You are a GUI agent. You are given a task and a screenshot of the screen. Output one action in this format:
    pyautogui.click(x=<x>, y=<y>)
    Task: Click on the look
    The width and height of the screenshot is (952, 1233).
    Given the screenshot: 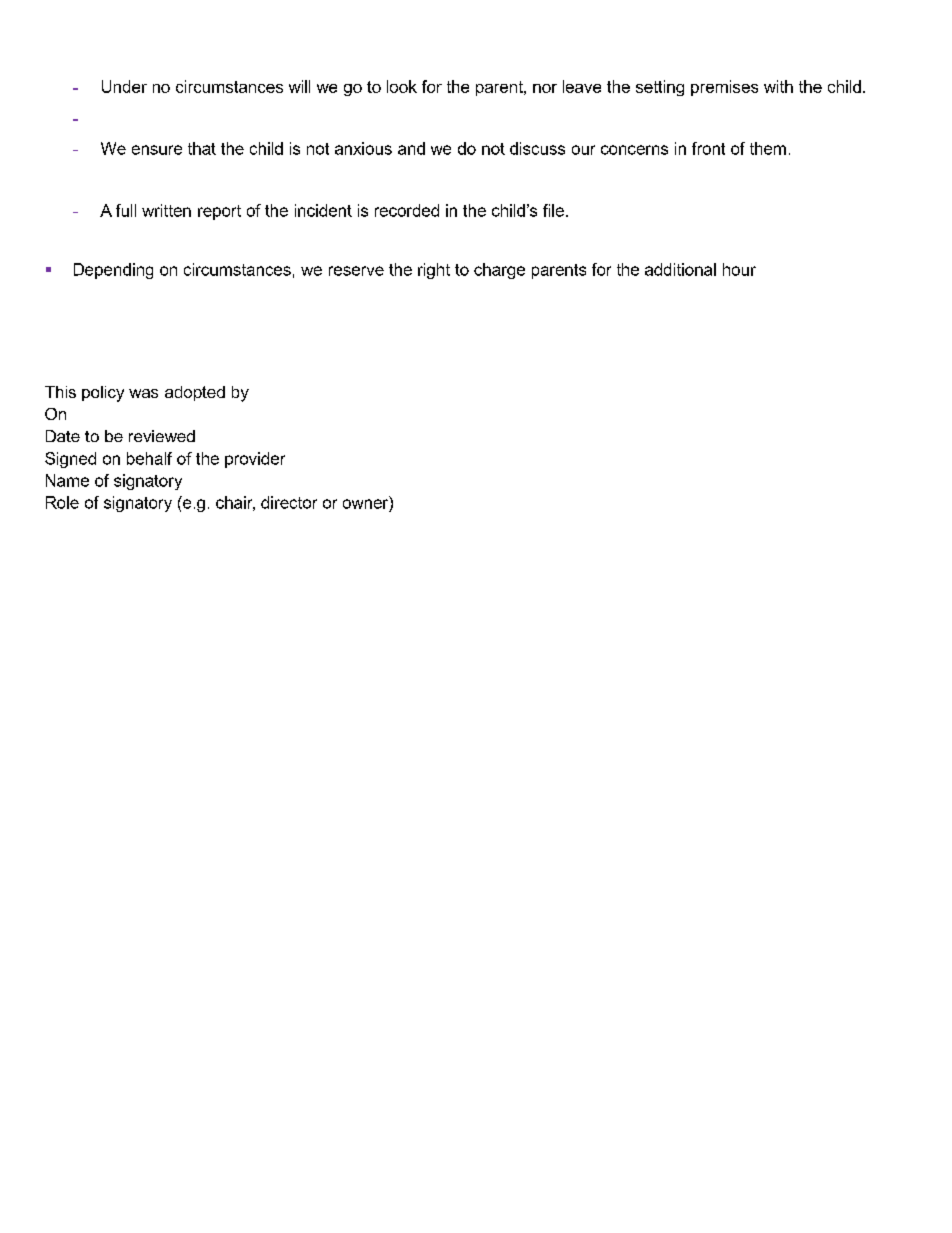 What is the action you would take?
    pyautogui.click(x=402, y=86)
